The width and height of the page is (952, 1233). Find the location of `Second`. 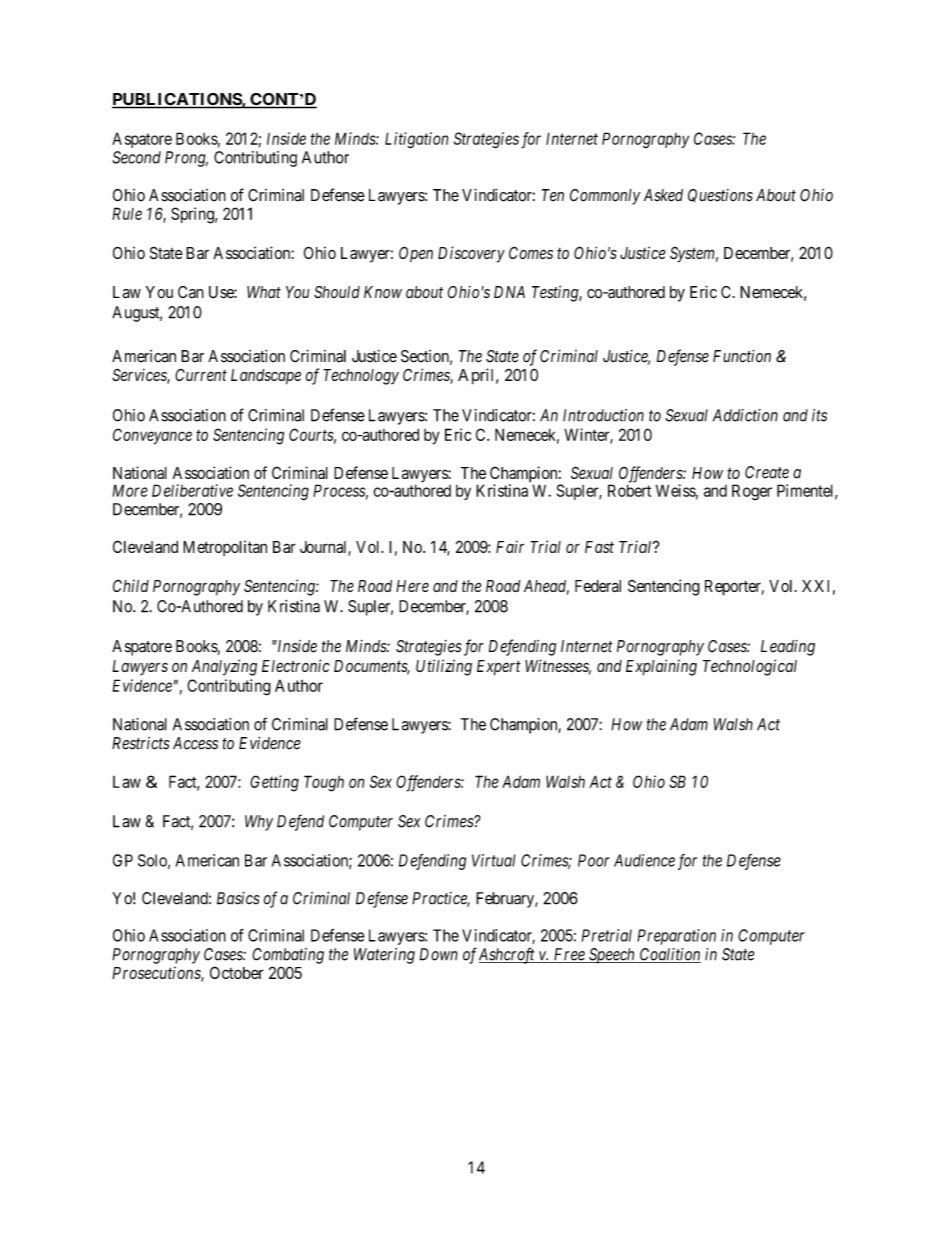

Second is located at coordinates (137, 157).
